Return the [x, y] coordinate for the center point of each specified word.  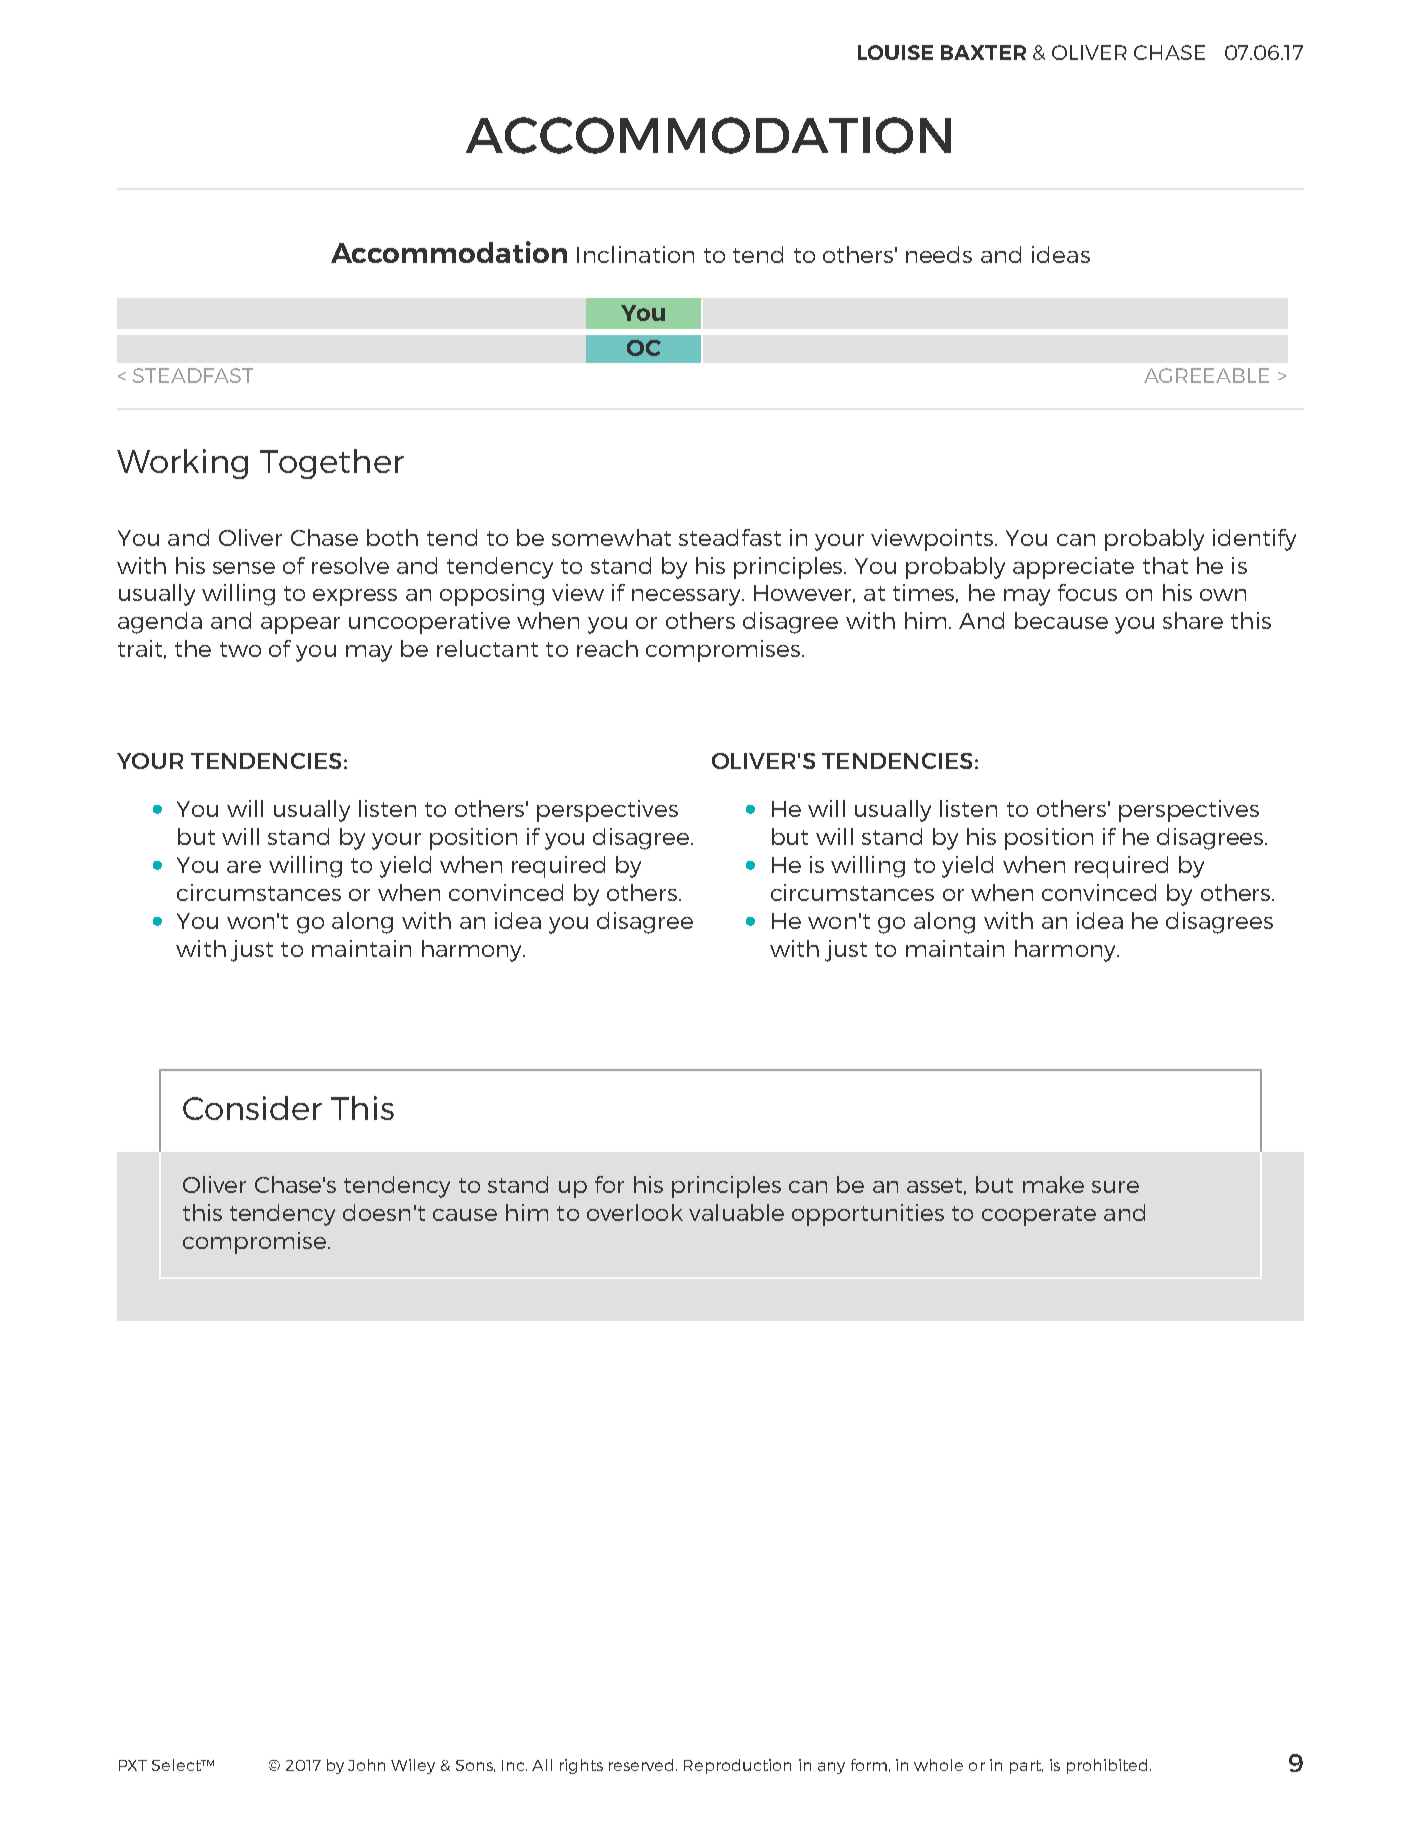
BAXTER [983, 52]
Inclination [635, 254]
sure [1115, 1187]
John [366, 1765]
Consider [252, 1108]
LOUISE [895, 52]
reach [607, 648]
